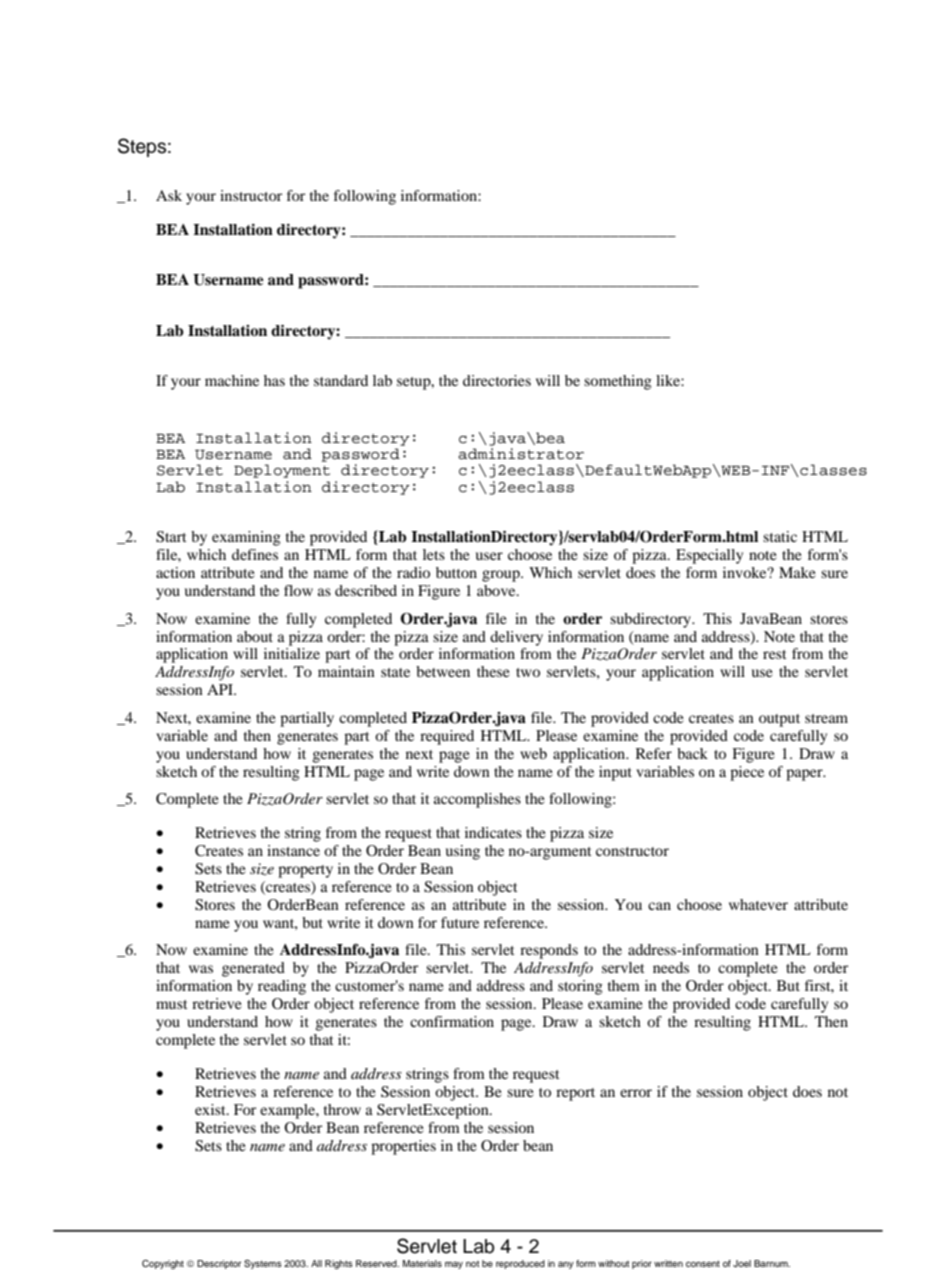 The height and width of the document is (1288, 936). What do you see at coordinates (780, 536) in the document?
I see `static` at bounding box center [780, 536].
